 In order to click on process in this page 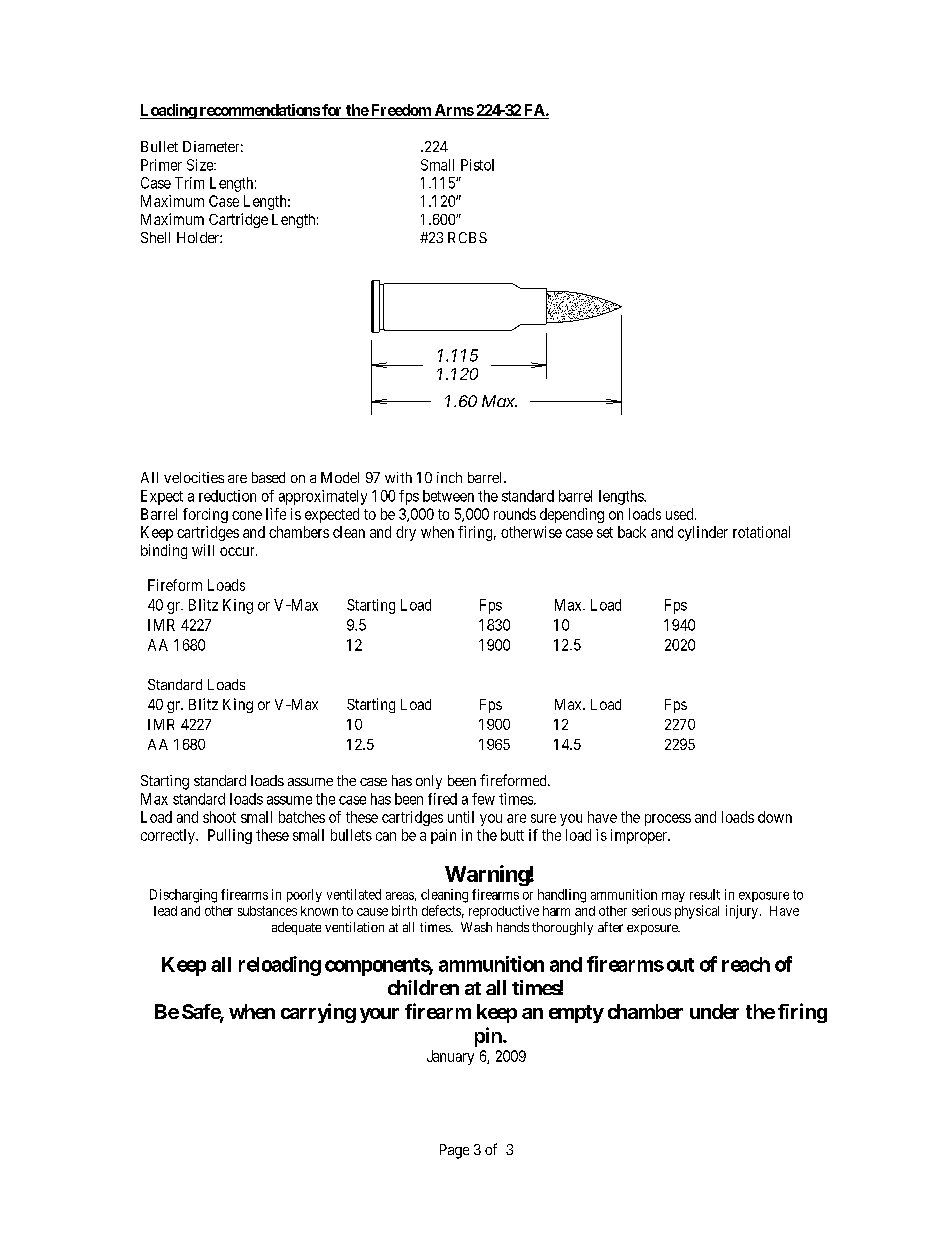, I will do `click(668, 820)`.
